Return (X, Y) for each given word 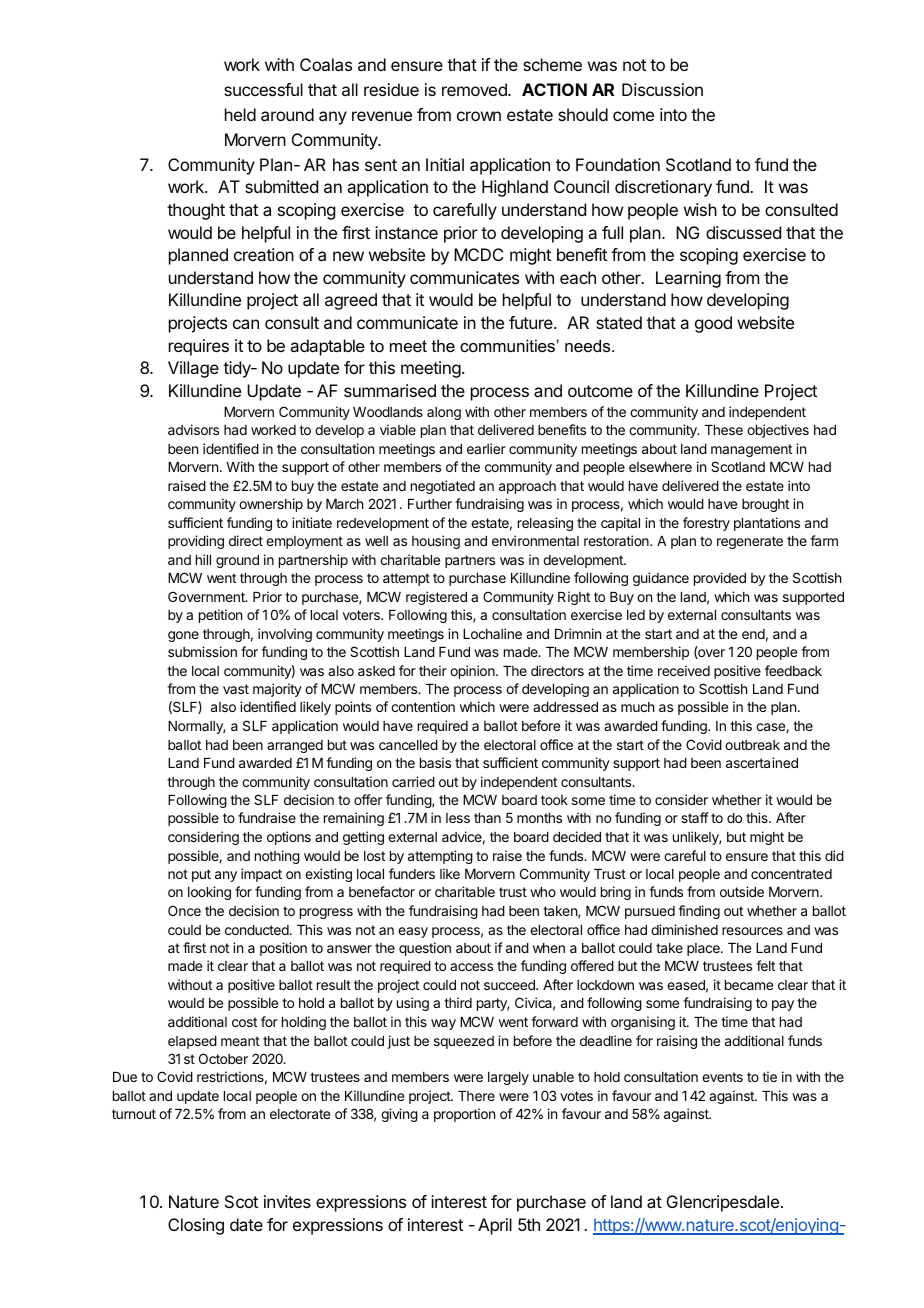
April (495, 1226)
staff (695, 817)
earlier (486, 448)
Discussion (662, 89)
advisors (193, 429)
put (201, 875)
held (240, 114)
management (751, 450)
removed (475, 89)
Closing (196, 1226)
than (487, 818)
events (722, 1077)
